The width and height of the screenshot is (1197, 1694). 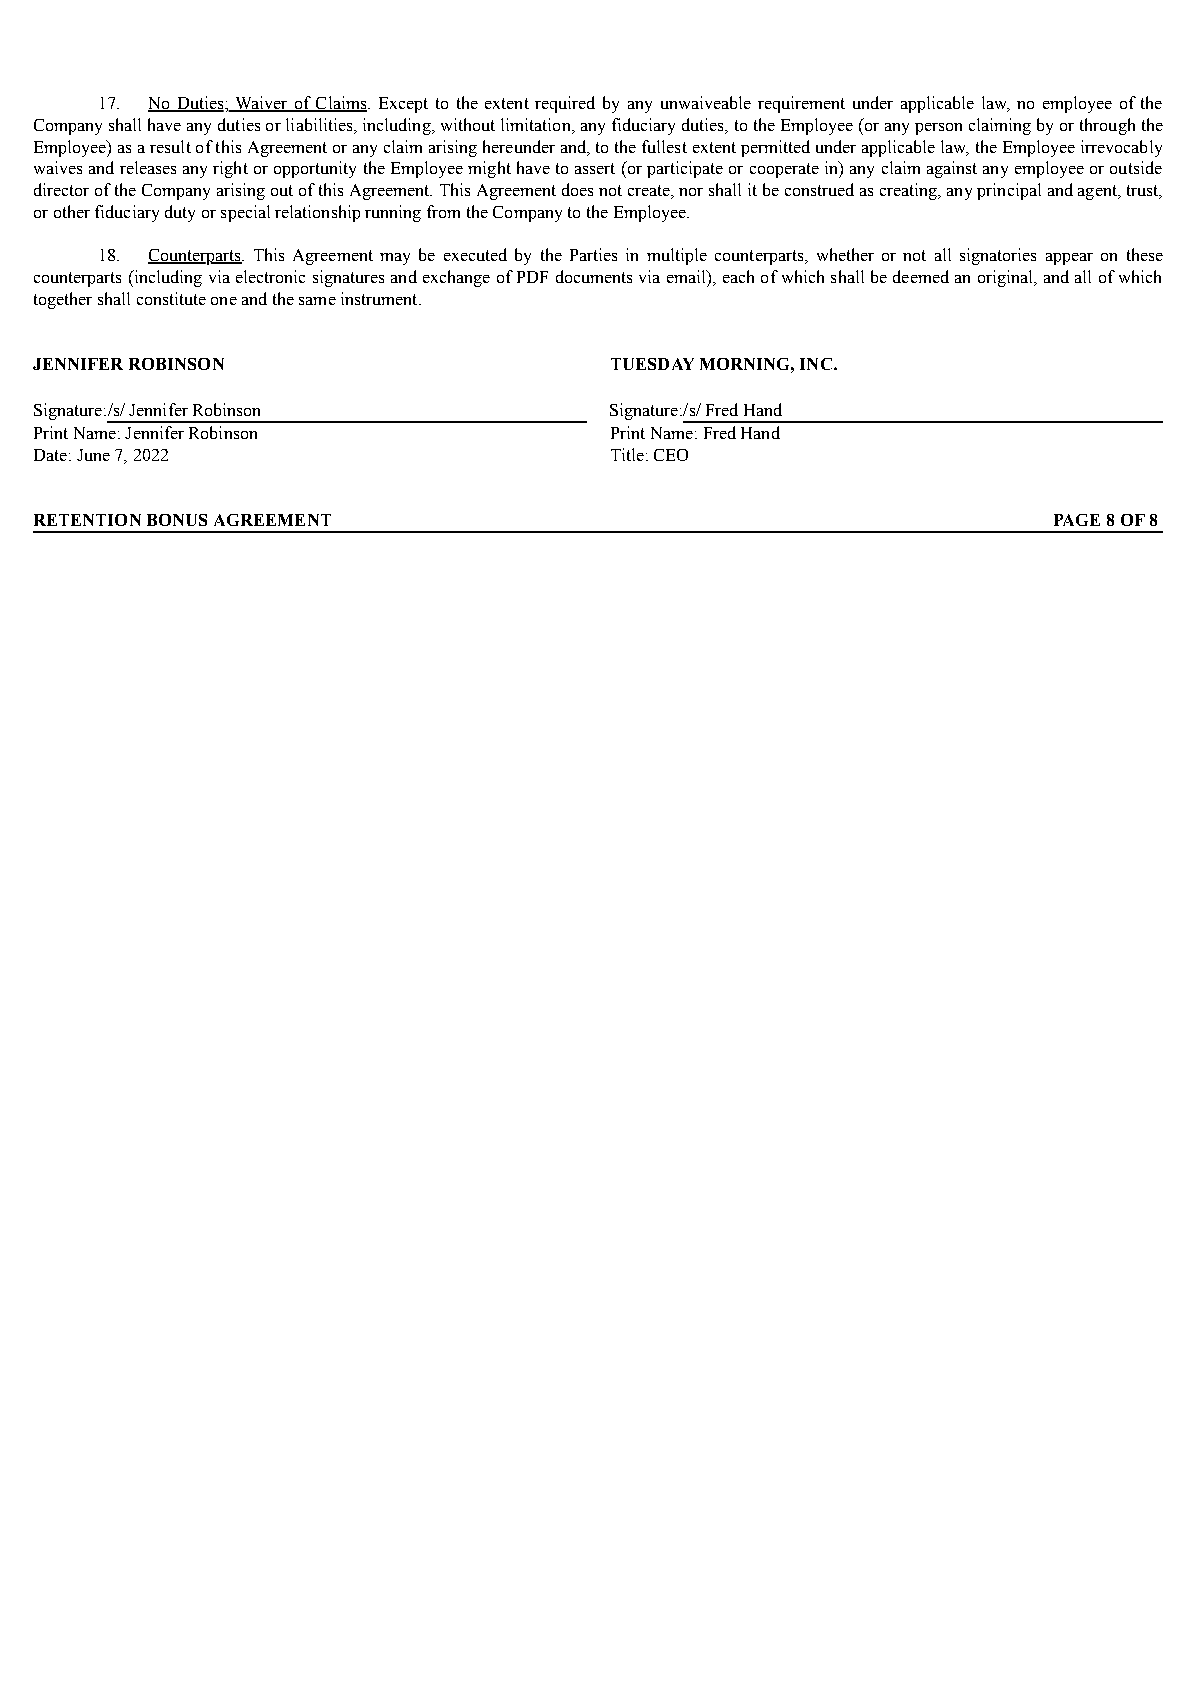 What do you see at coordinates (261, 104) in the screenshot?
I see `Waiver` at bounding box center [261, 104].
